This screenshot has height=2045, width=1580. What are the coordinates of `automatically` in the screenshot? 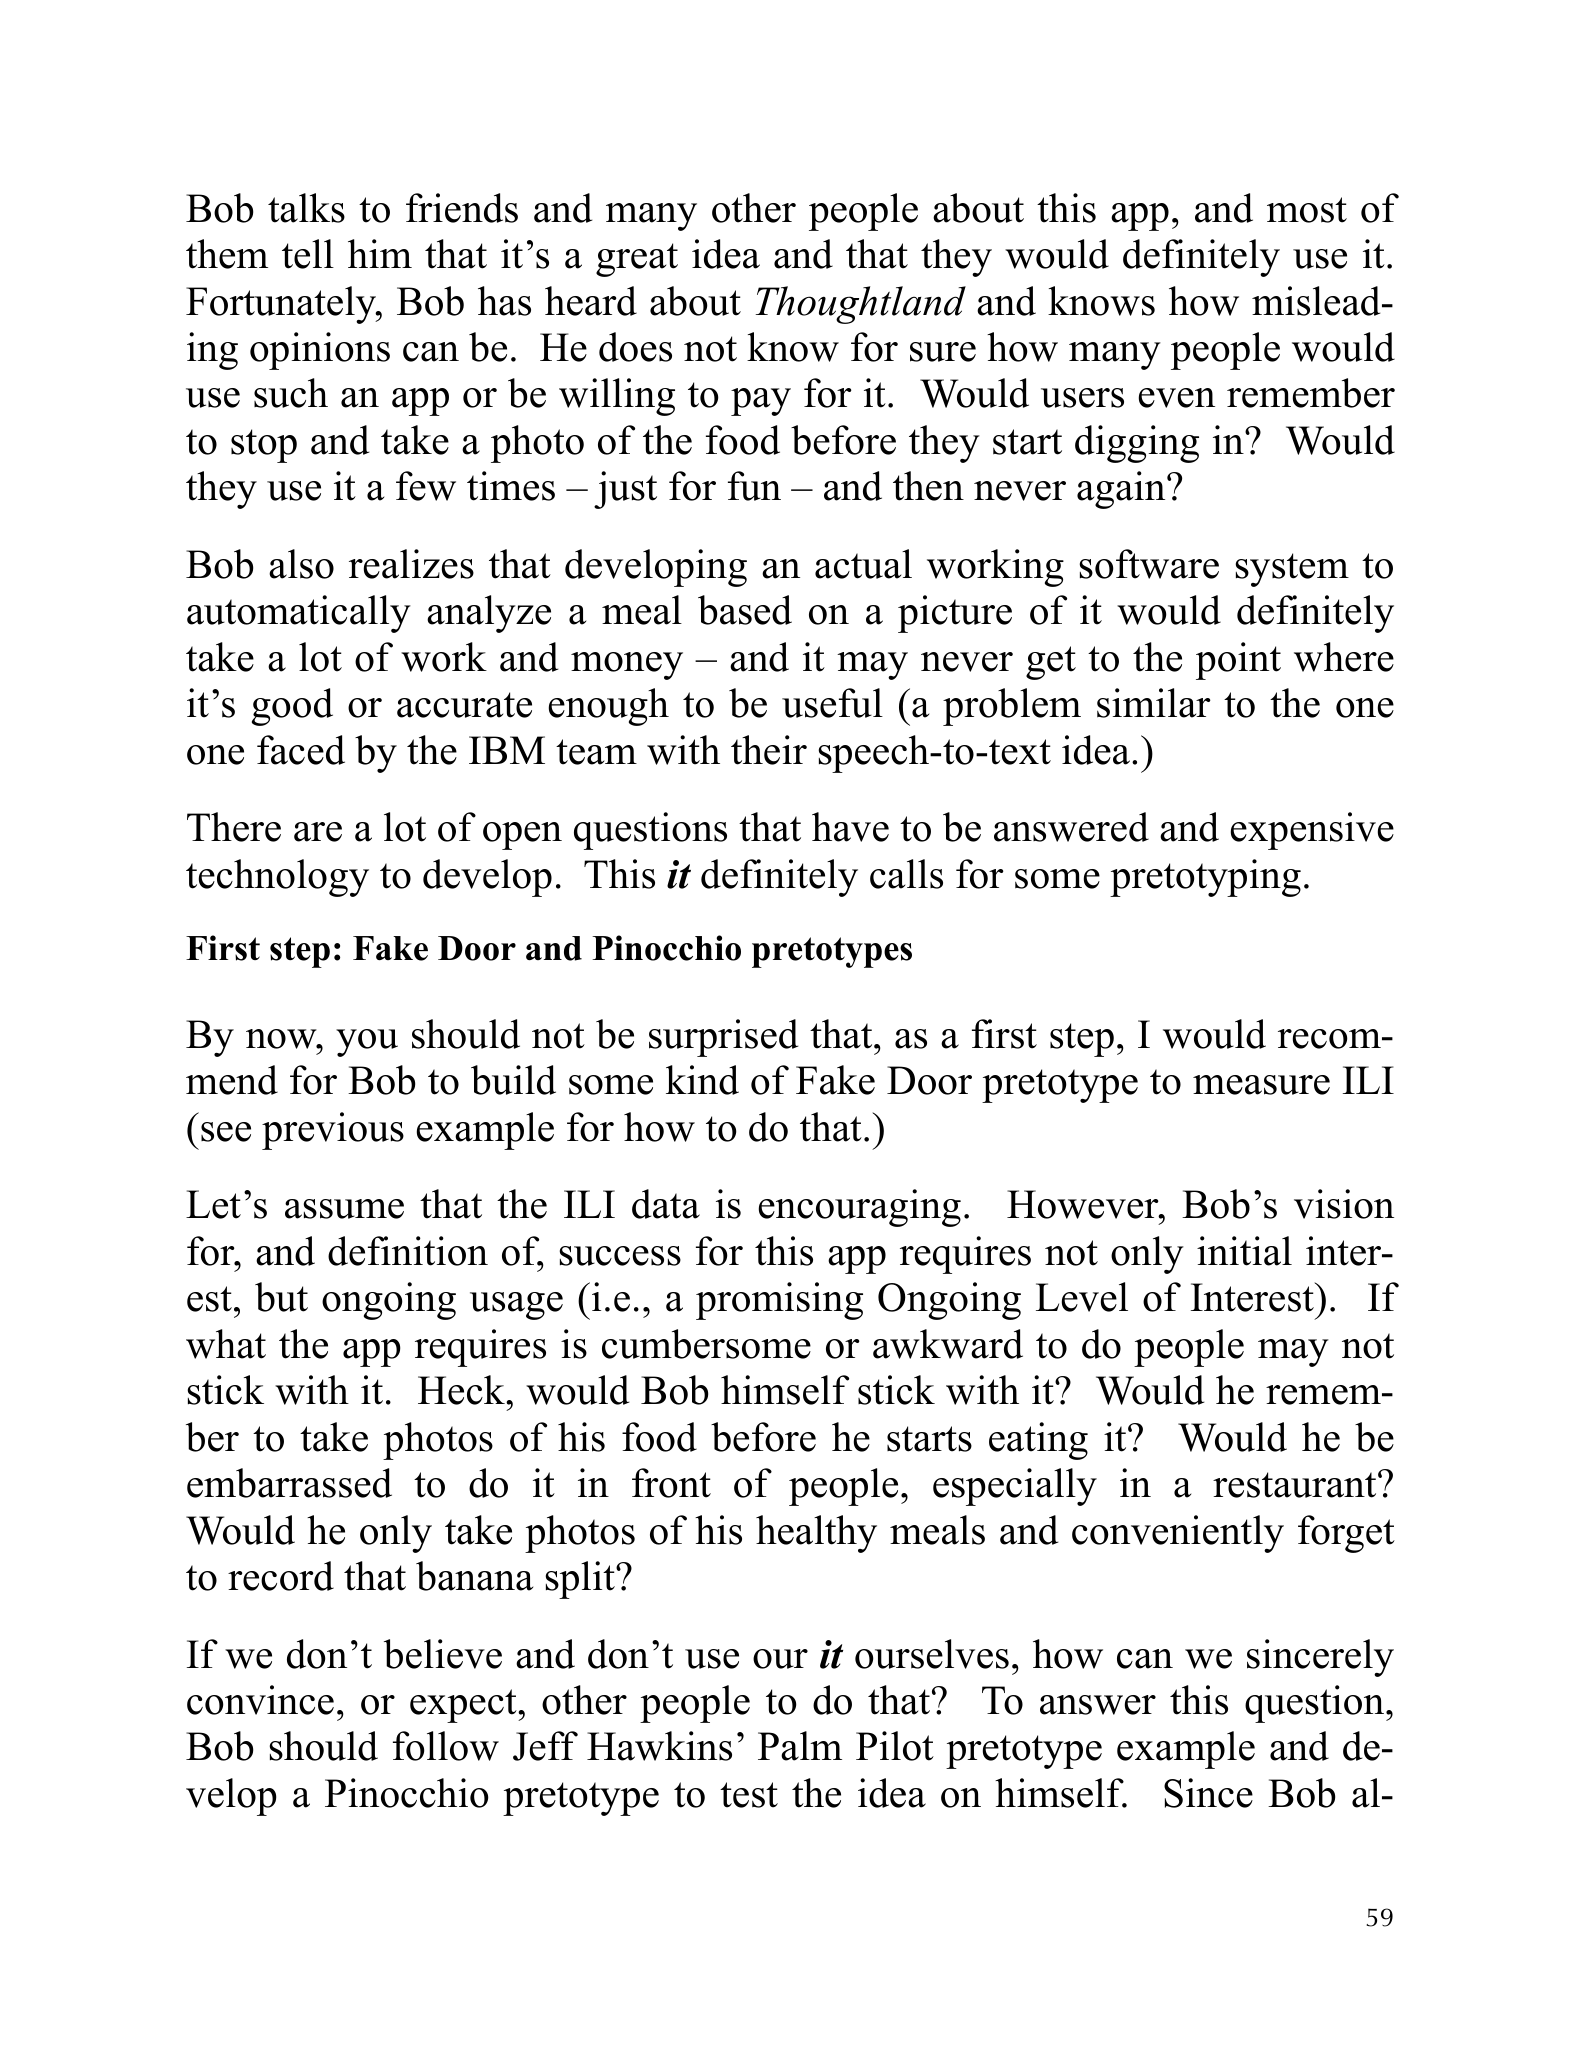 It's located at (299, 614).
